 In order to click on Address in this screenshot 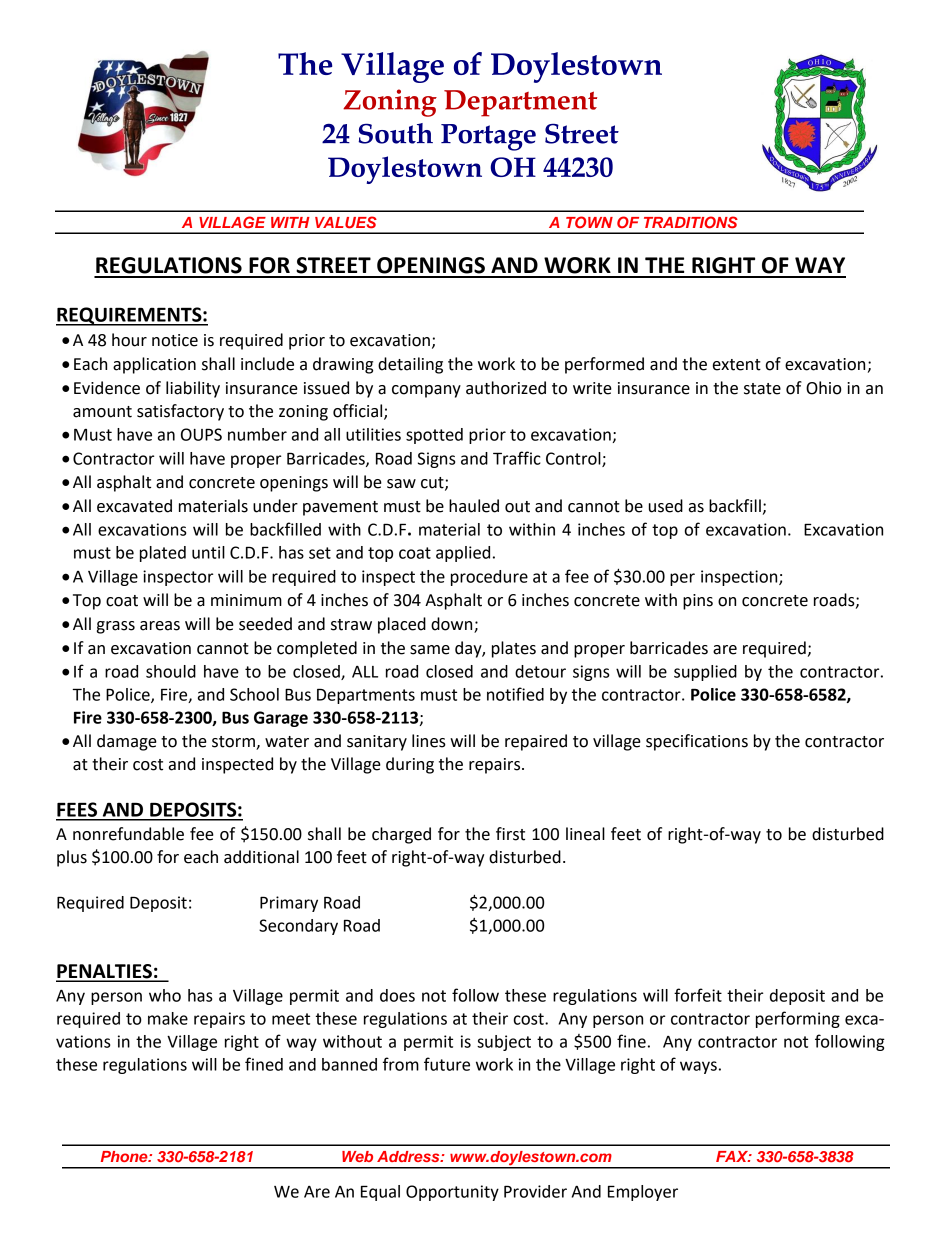, I will do `click(409, 1156)`.
